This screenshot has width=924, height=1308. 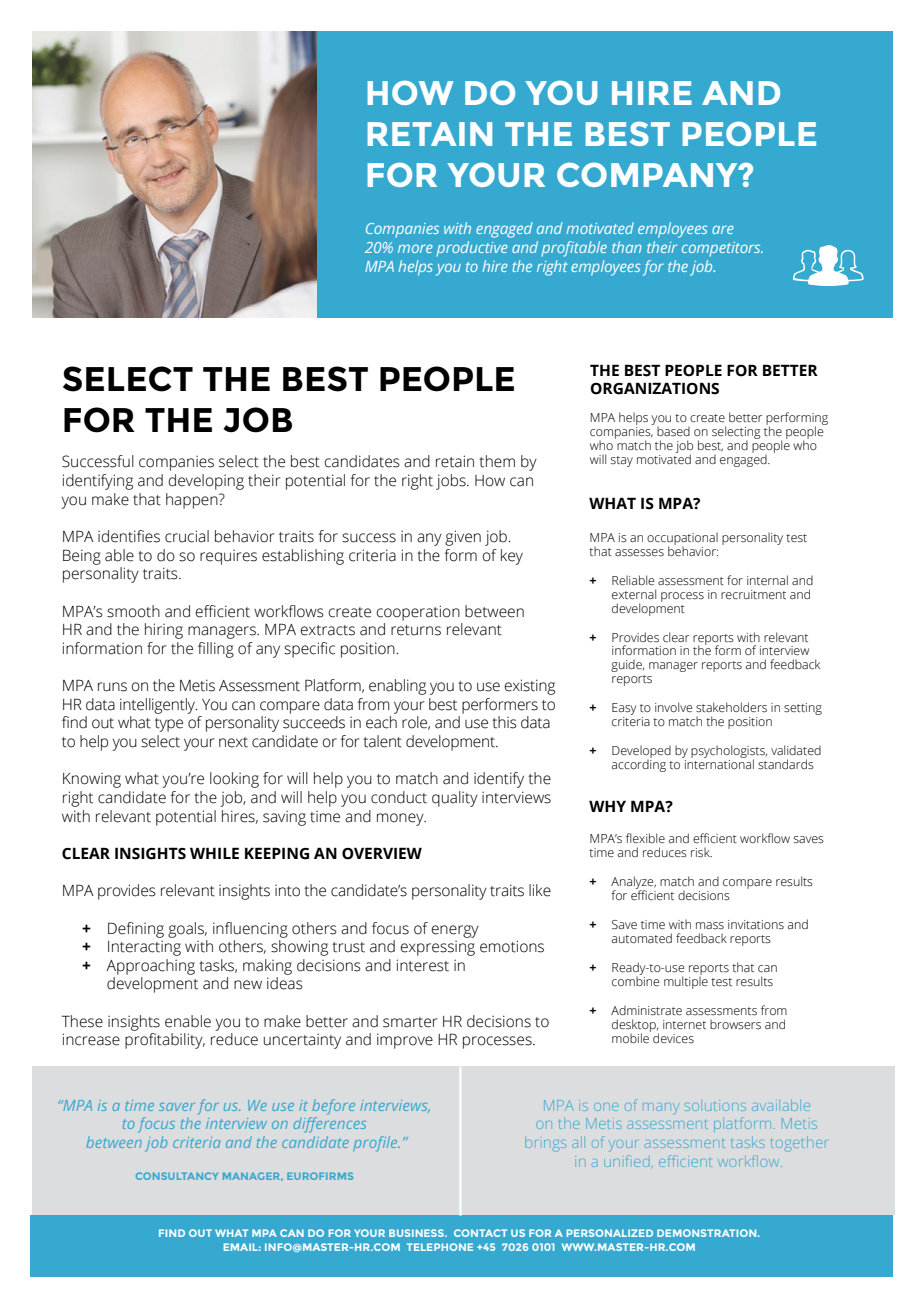 What do you see at coordinates (472, 249) in the screenshot?
I see `productive` at bounding box center [472, 249].
